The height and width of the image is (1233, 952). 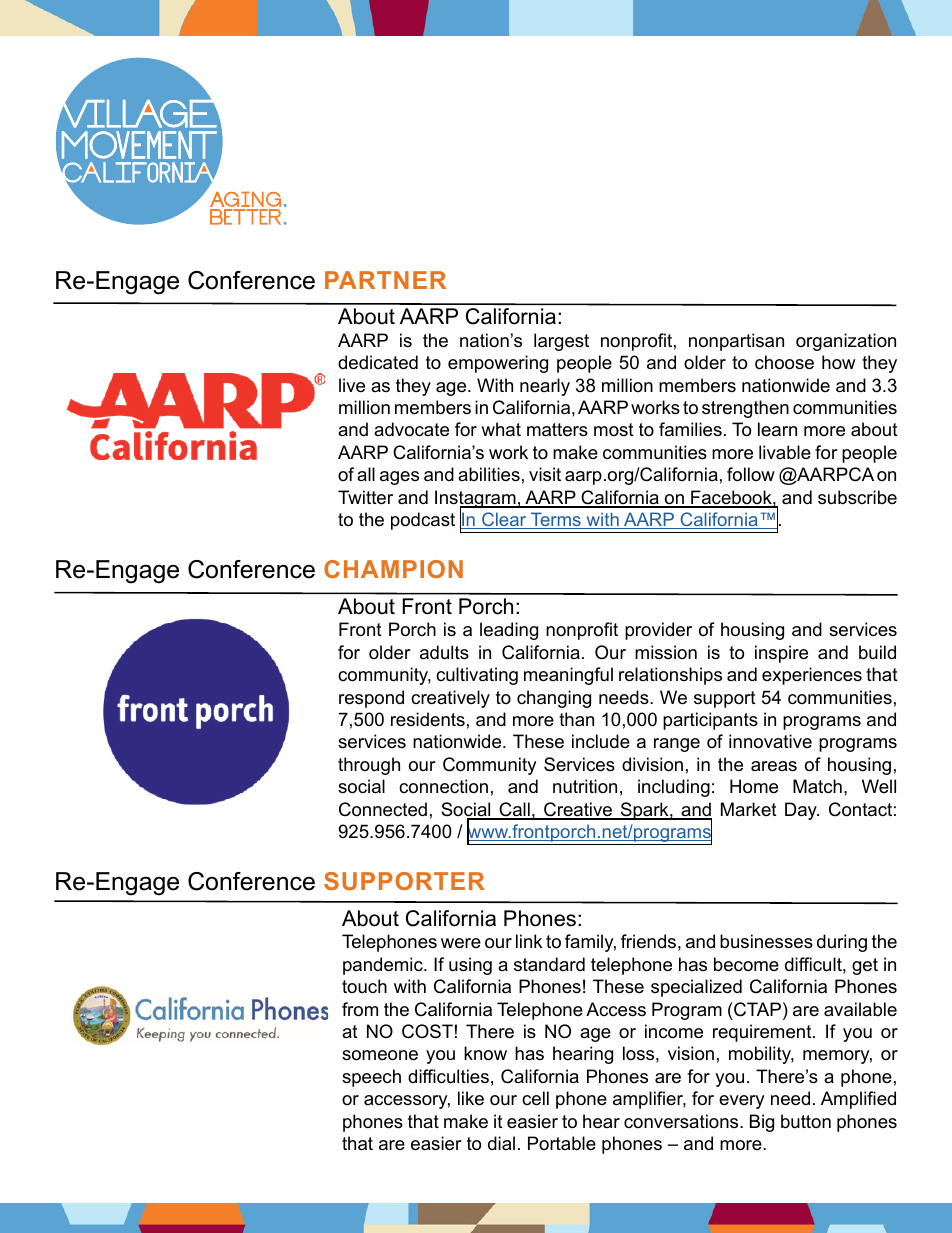 What do you see at coordinates (601, 741) in the image?
I see `include` at bounding box center [601, 741].
